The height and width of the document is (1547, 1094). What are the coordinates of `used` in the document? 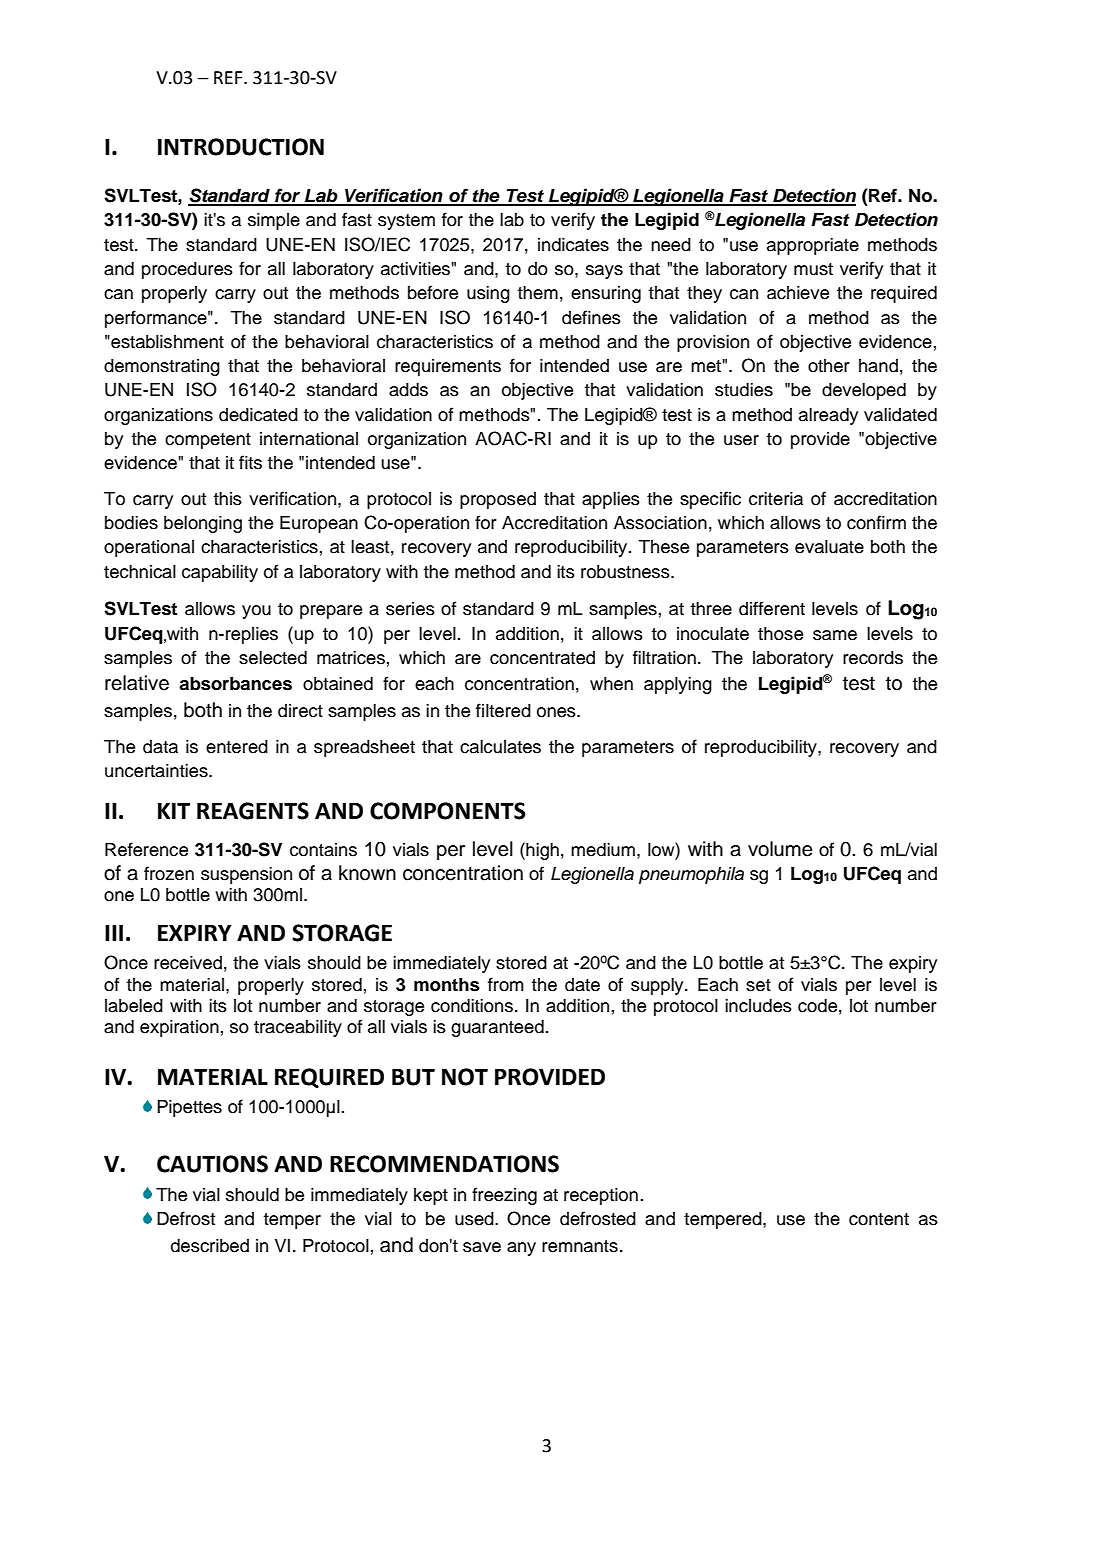 It's located at (475, 1219).
